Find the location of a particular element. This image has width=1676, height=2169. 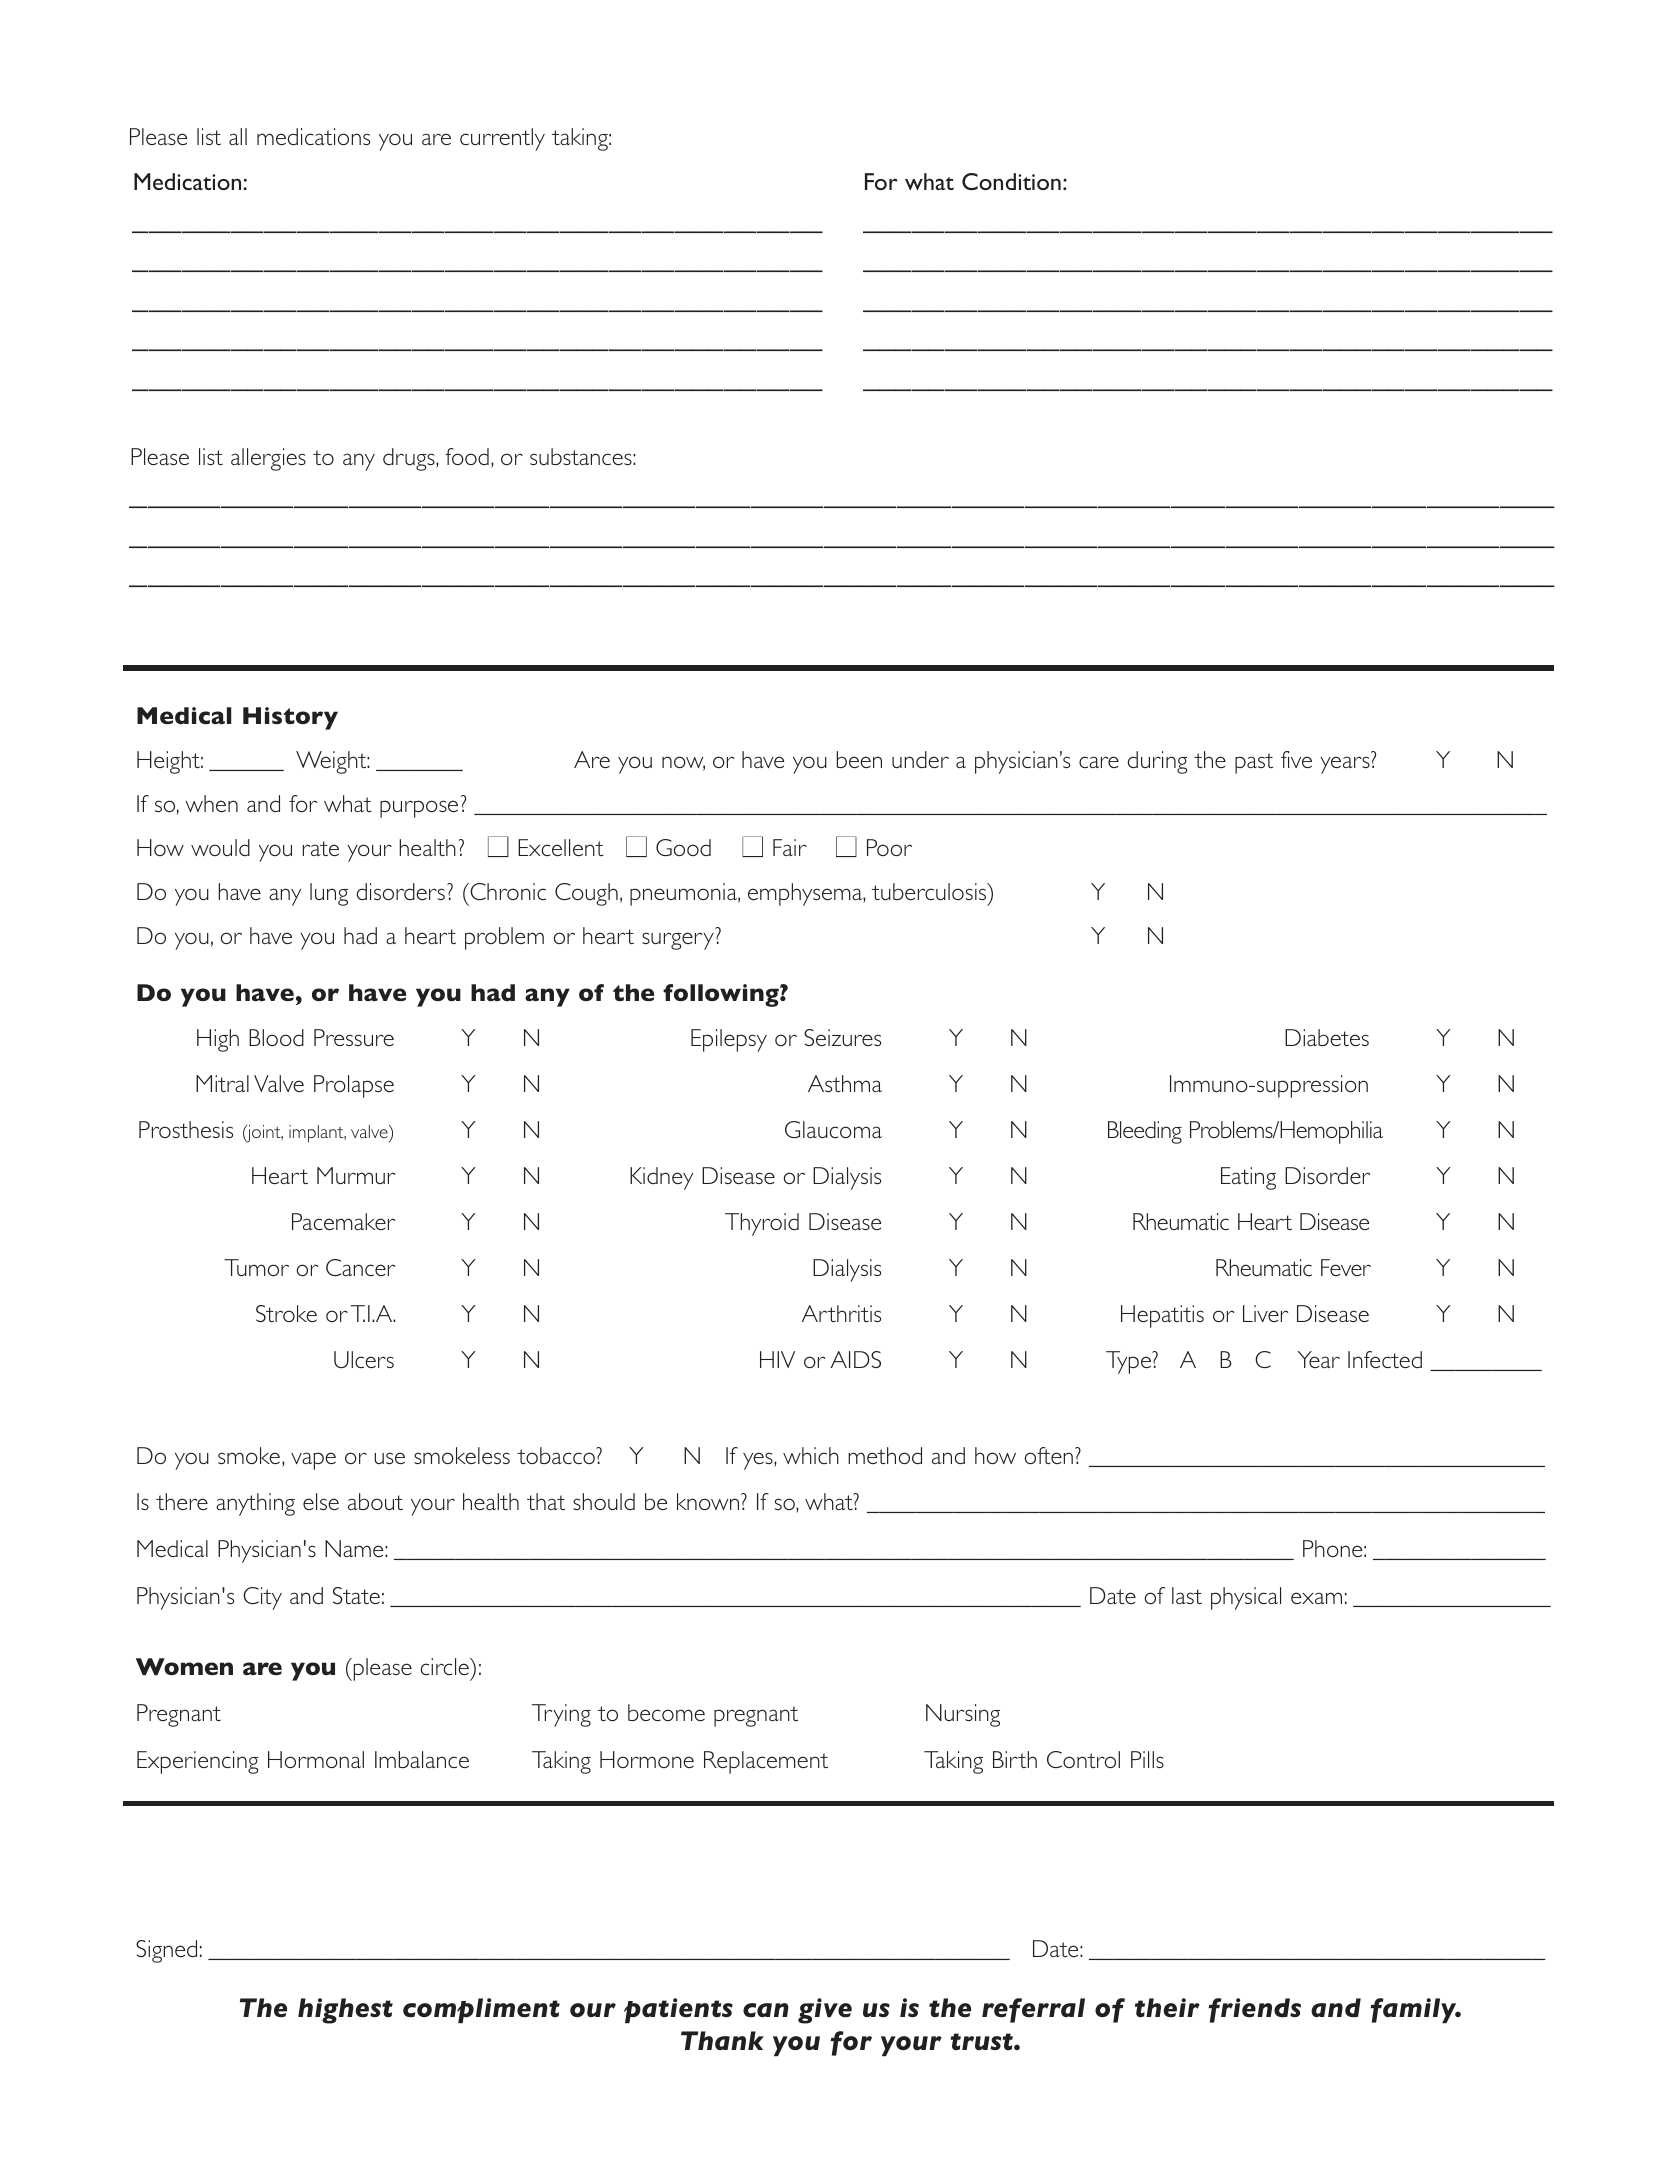

Asthma is located at coordinates (845, 1083).
